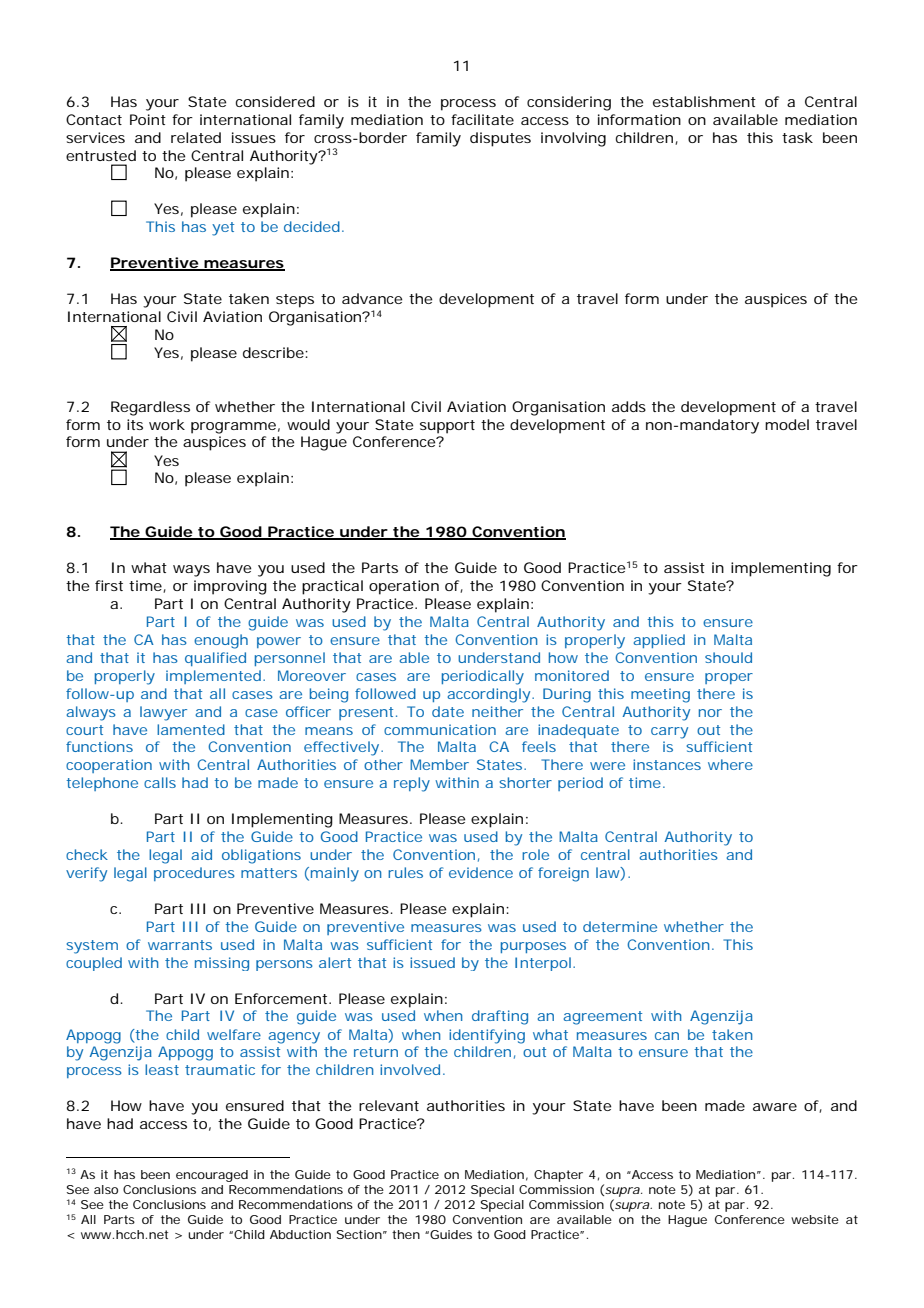 The height and width of the screenshot is (1308, 924). I want to click on support, so click(447, 427).
